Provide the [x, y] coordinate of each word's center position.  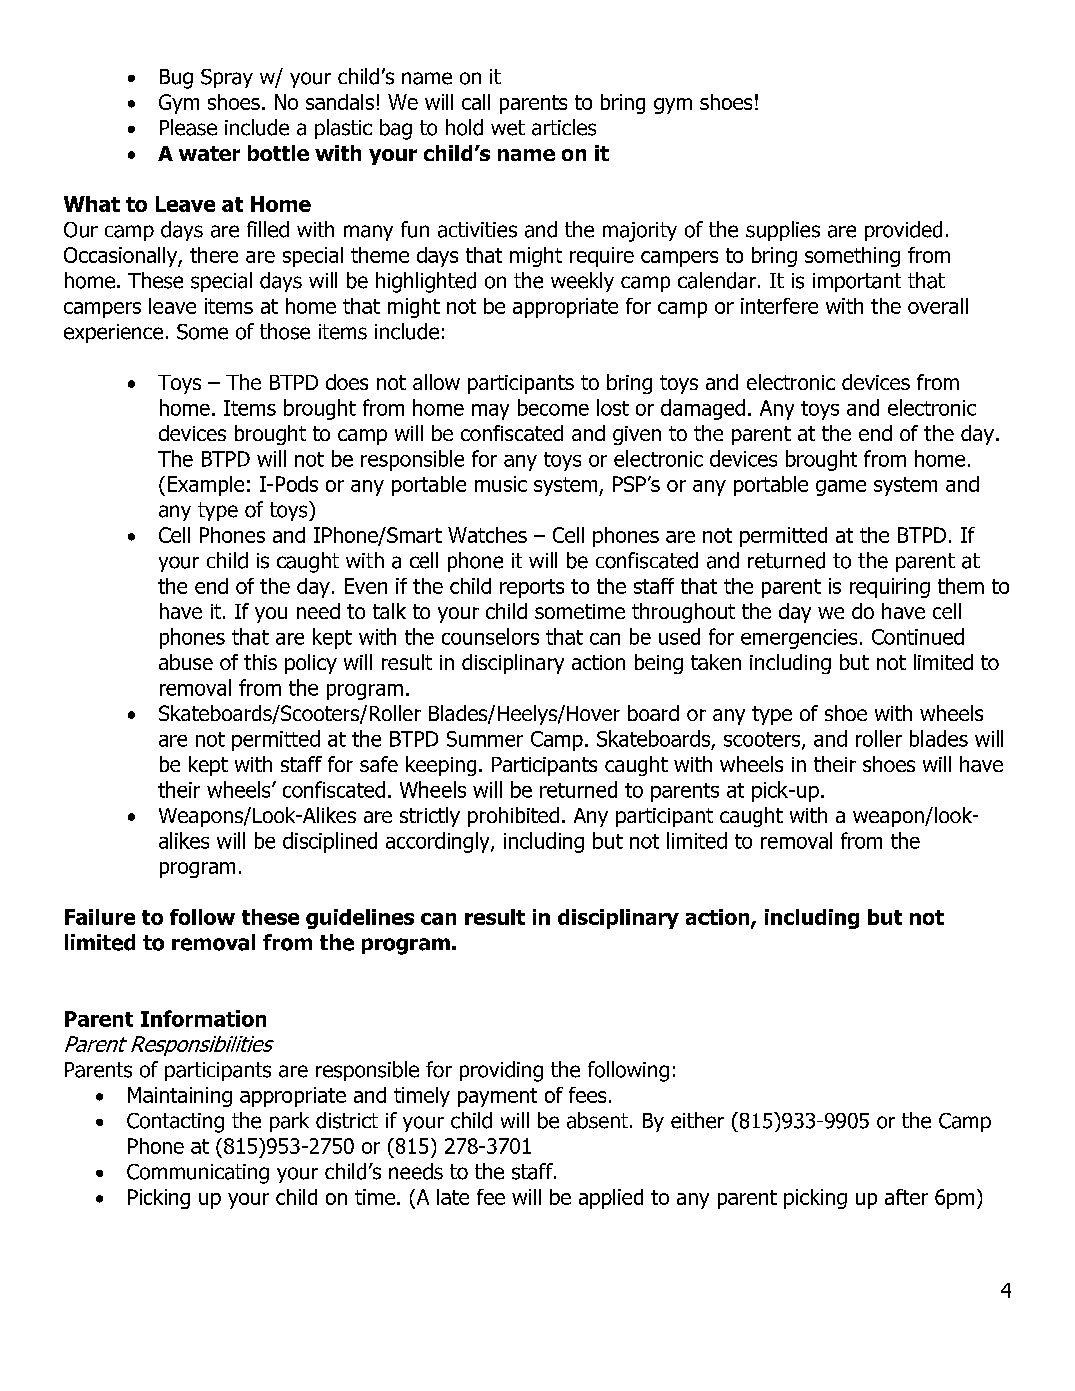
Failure [100, 917]
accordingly [439, 842]
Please [188, 127]
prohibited [513, 817]
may [490, 412]
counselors [490, 636]
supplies [783, 231]
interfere [779, 306]
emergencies [799, 639]
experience [113, 333]
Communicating [198, 1174]
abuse [186, 662]
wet [508, 128]
